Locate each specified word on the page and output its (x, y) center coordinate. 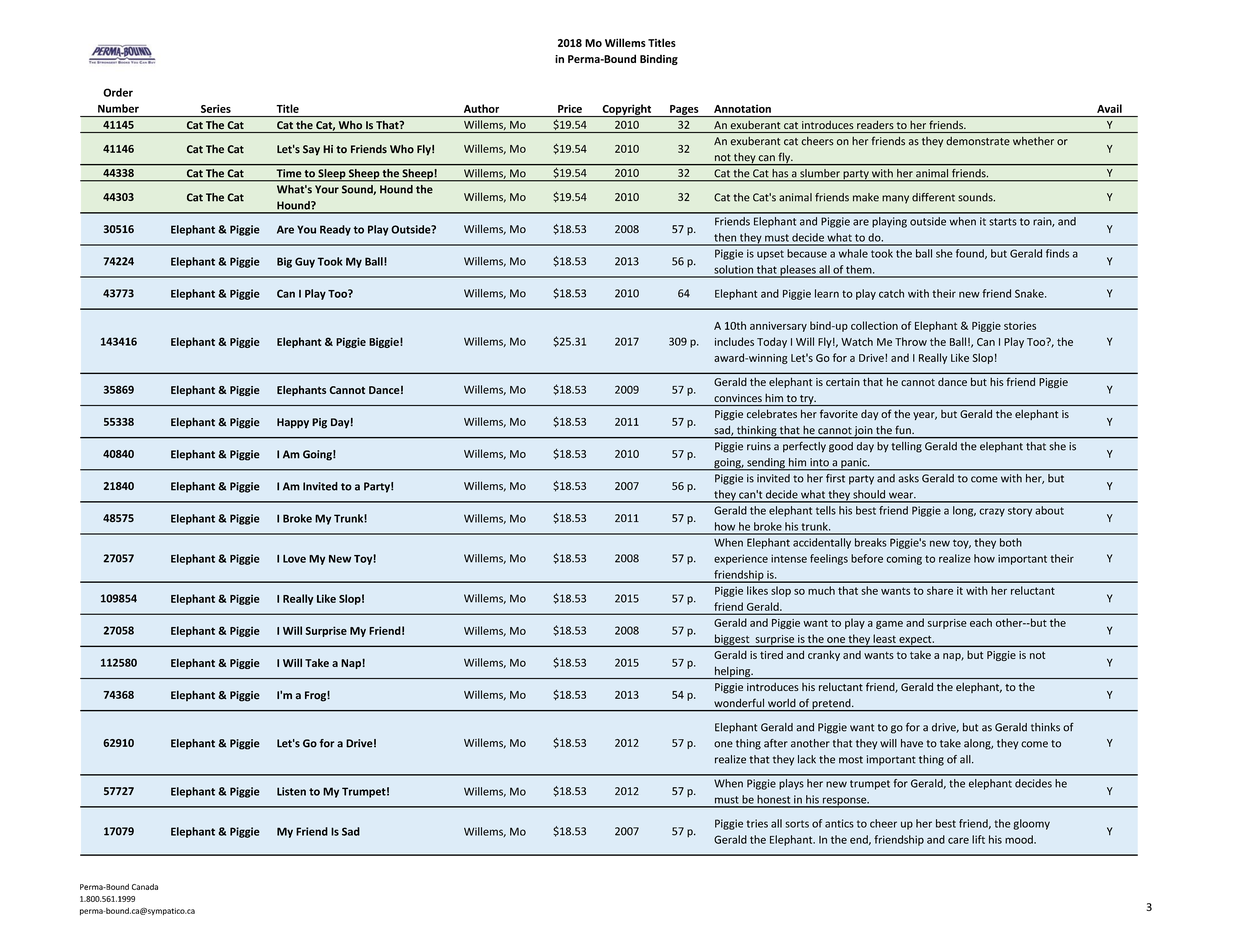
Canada (145, 887)
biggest (732, 640)
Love (294, 559)
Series (216, 108)
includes (734, 341)
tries (757, 823)
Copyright (627, 110)
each (981, 622)
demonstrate (978, 141)
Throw (911, 341)
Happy (293, 423)
